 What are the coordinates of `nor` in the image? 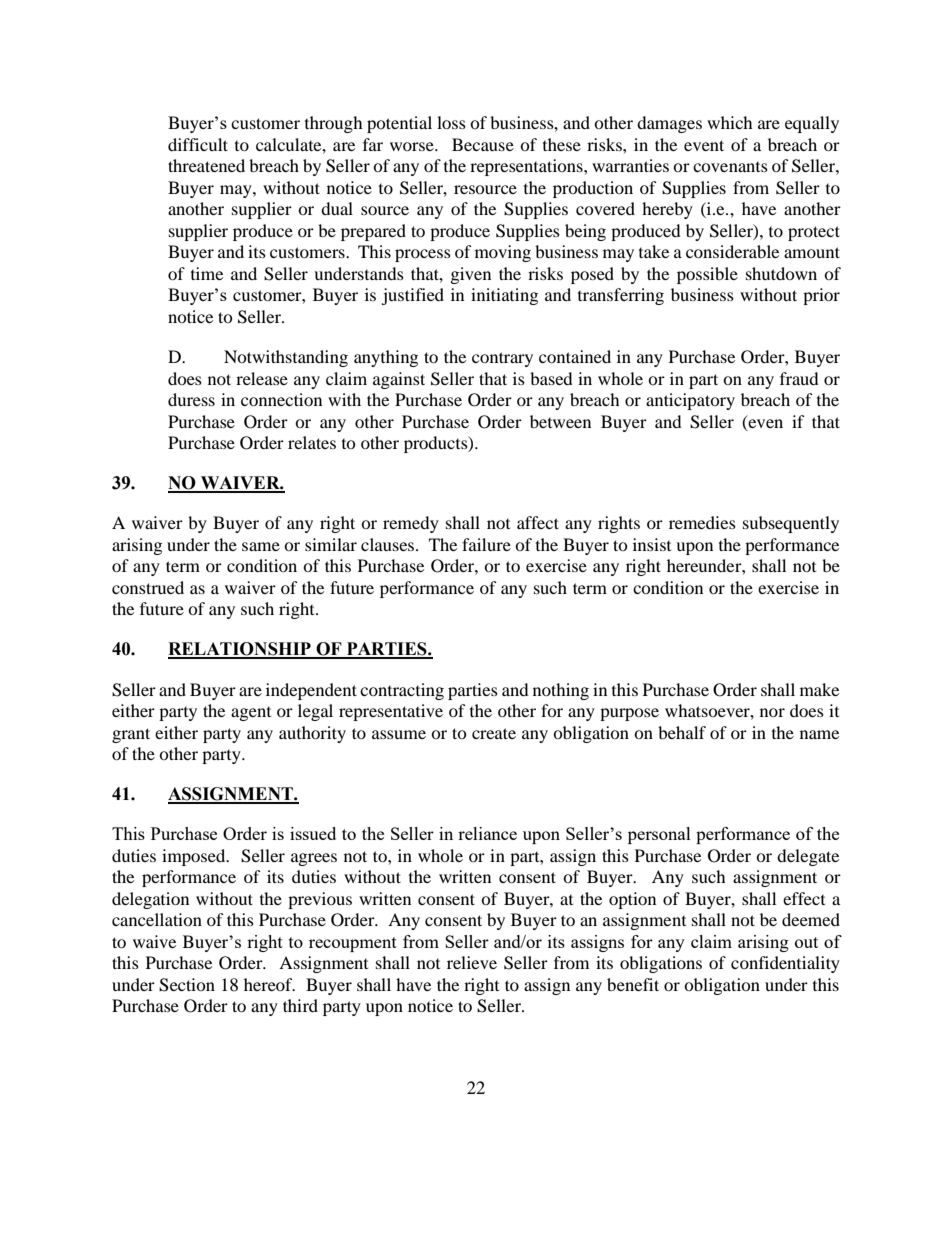 It's located at (772, 712).
